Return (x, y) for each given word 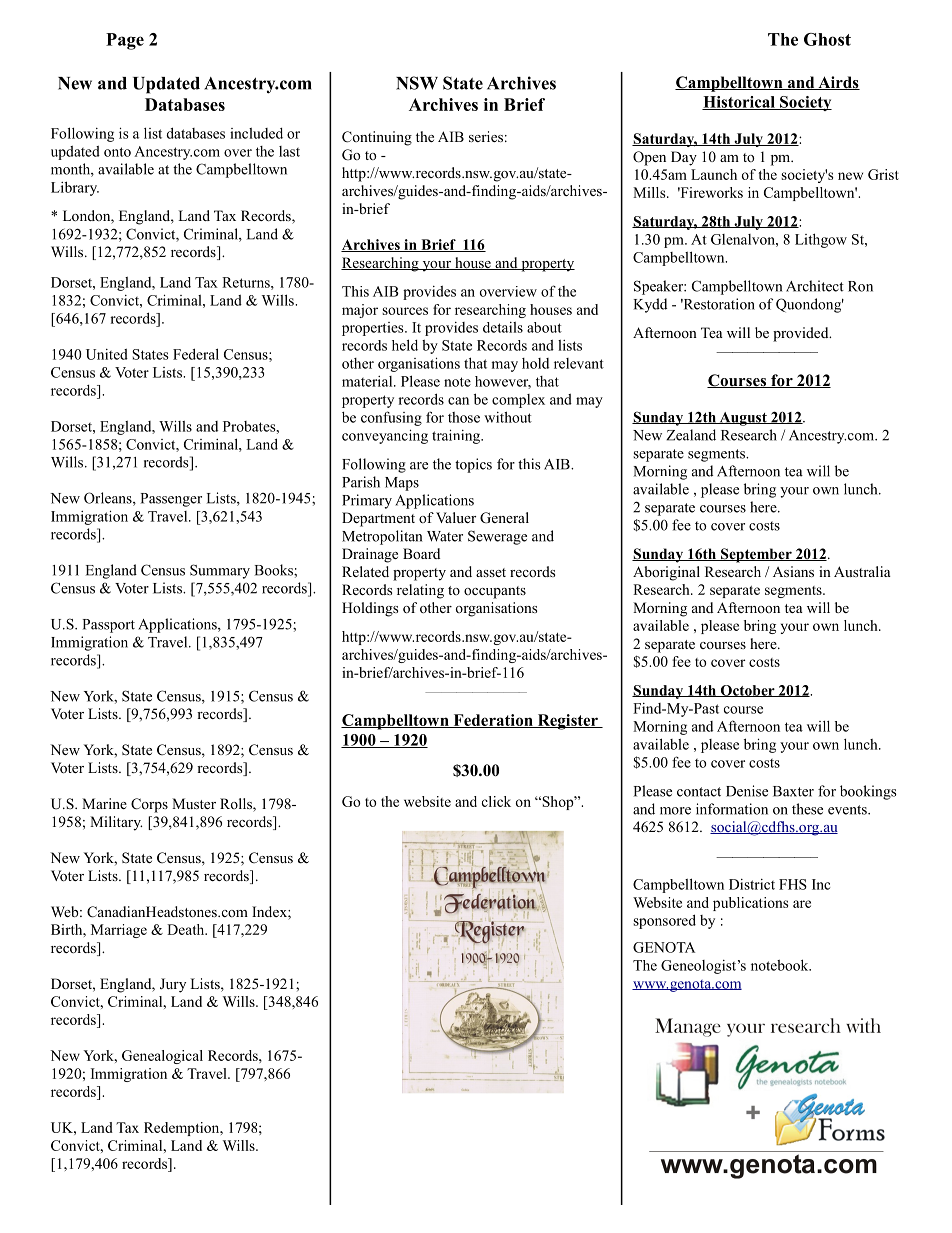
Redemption (183, 1129)
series (486, 136)
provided (802, 334)
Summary (220, 571)
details (503, 327)
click (496, 801)
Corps (149, 805)
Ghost (827, 39)
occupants (495, 592)
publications (750, 904)
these (807, 809)
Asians (793, 571)
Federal (196, 354)
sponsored (664, 921)
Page (125, 41)
